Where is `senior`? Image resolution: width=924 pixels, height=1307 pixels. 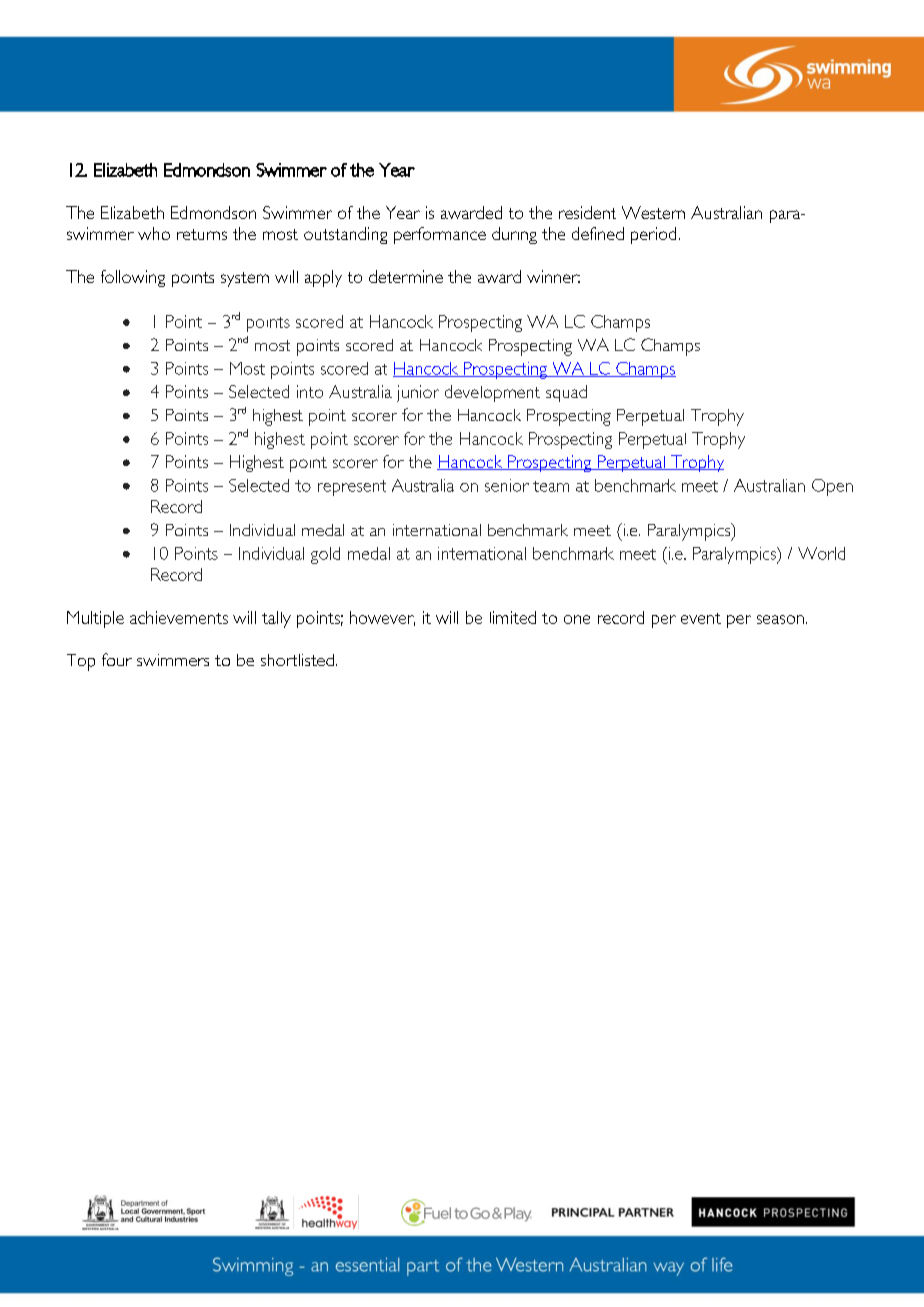 senior is located at coordinates (507, 485).
